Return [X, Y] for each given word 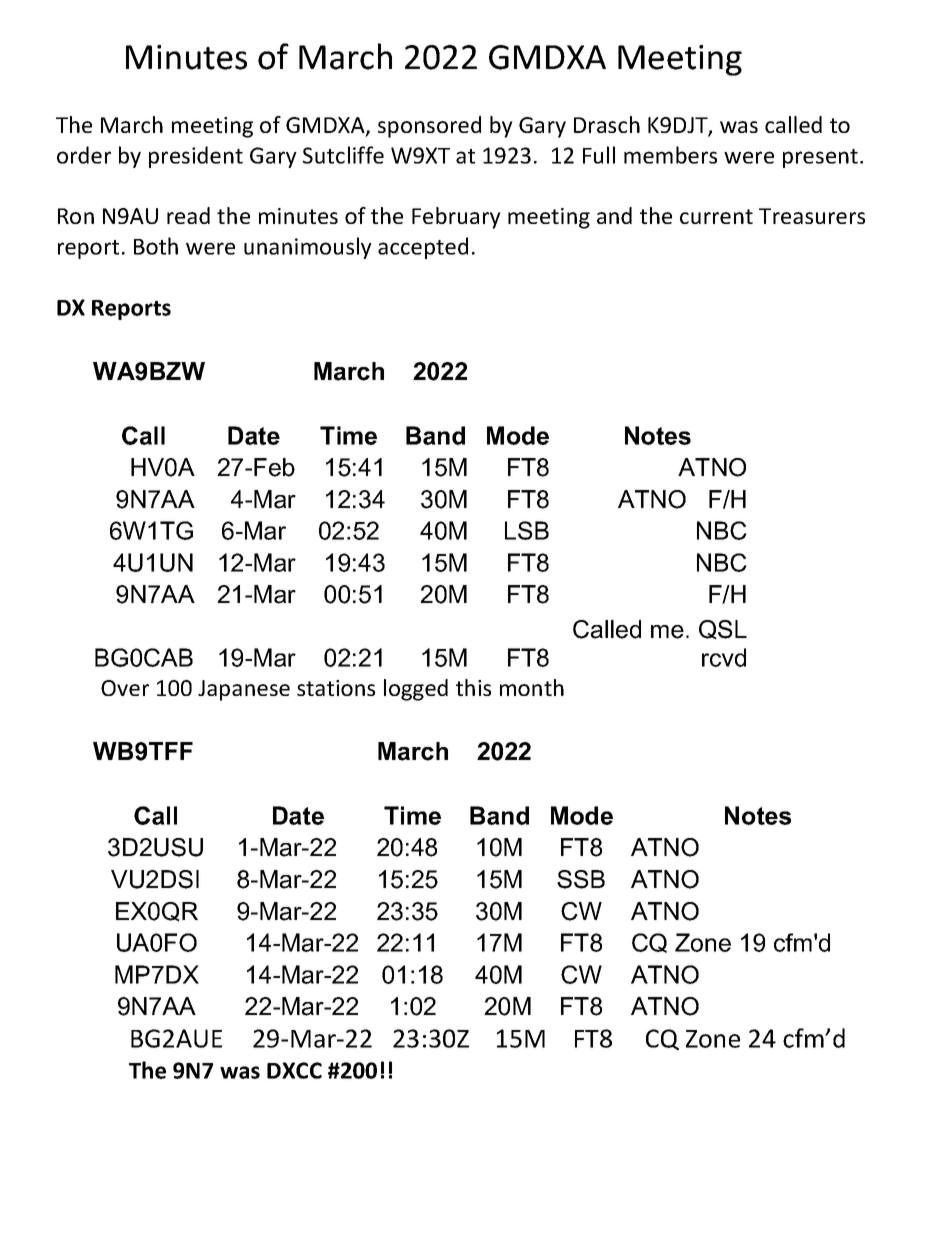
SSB [581, 879]
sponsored [429, 127]
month [532, 687]
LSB [527, 530]
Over [125, 688]
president [196, 157]
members [670, 155]
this [473, 687]
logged [416, 690]
